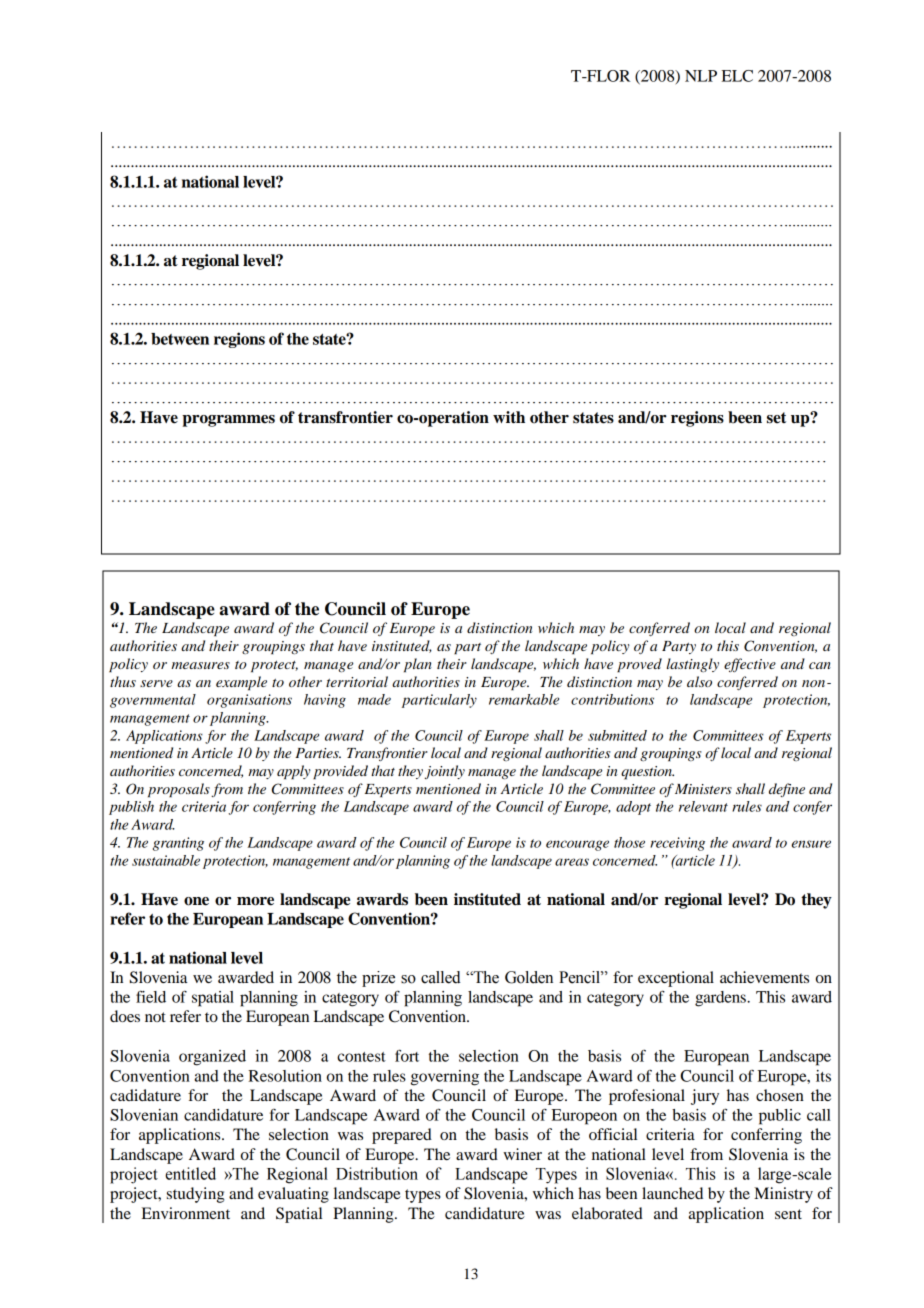 The width and height of the screenshot is (924, 1308). What do you see at coordinates (178, 844) in the screenshot?
I see `granting` at bounding box center [178, 844].
